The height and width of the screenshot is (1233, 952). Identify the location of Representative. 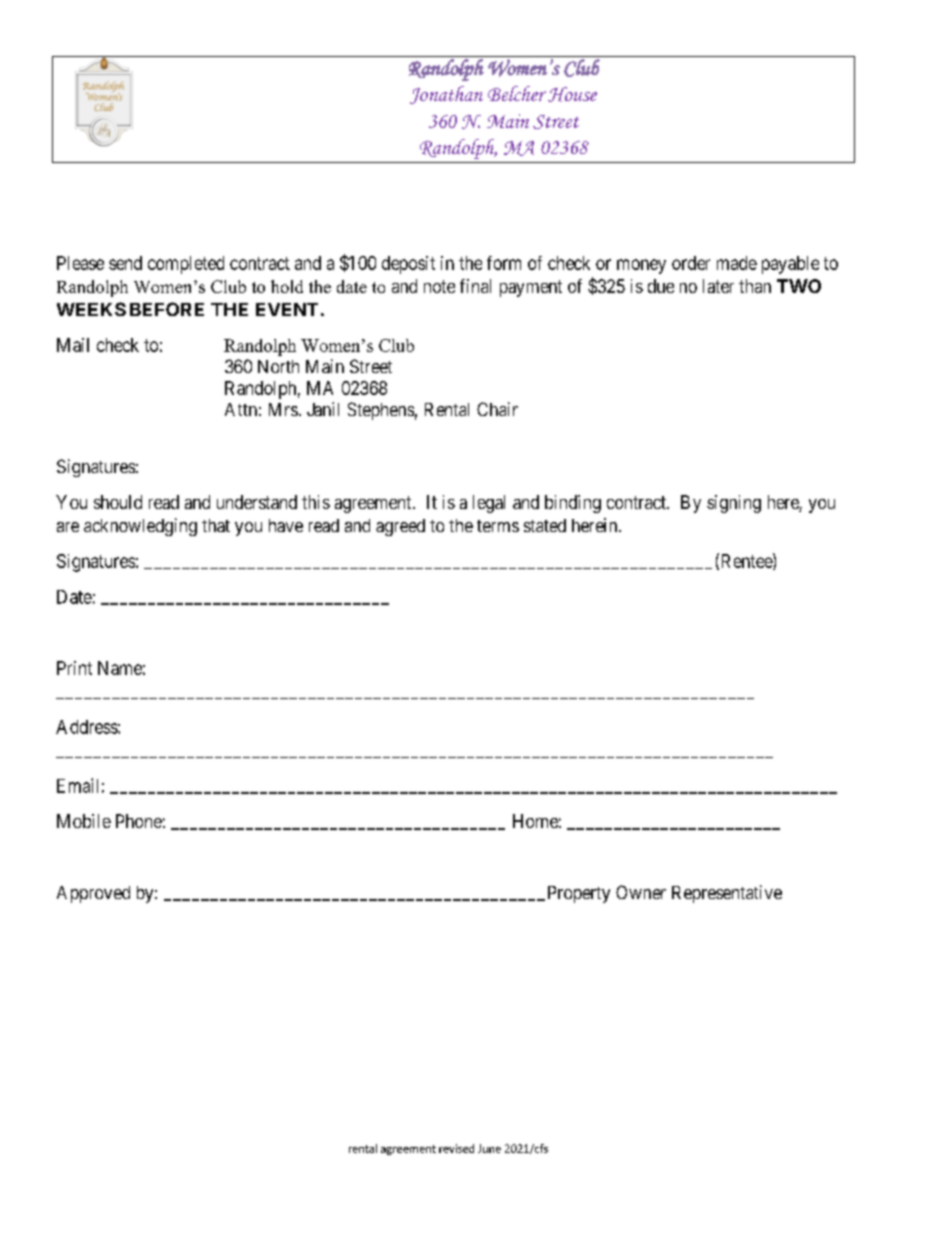
(727, 894).
